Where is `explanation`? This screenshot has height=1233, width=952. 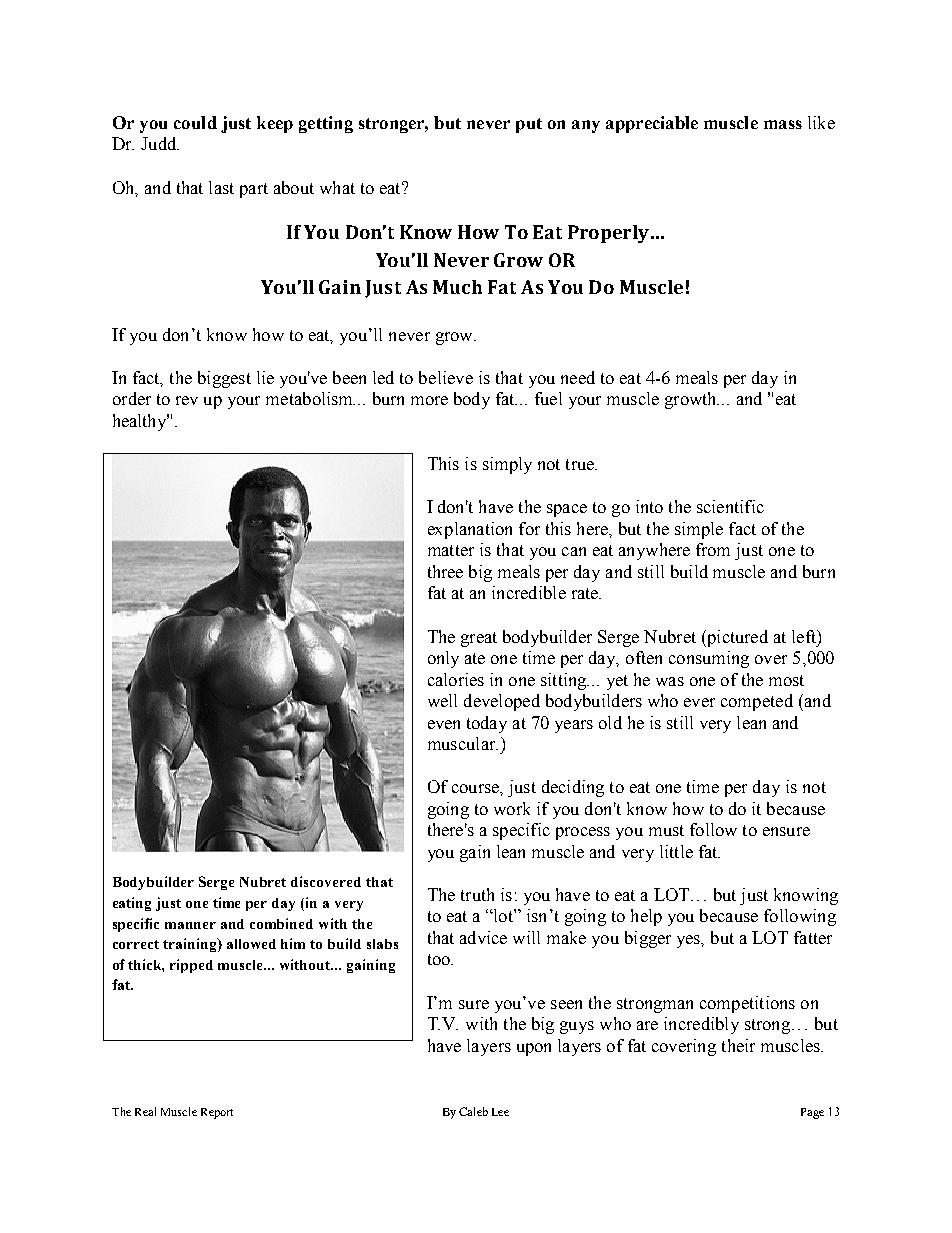 explanation is located at coordinates (470, 530).
